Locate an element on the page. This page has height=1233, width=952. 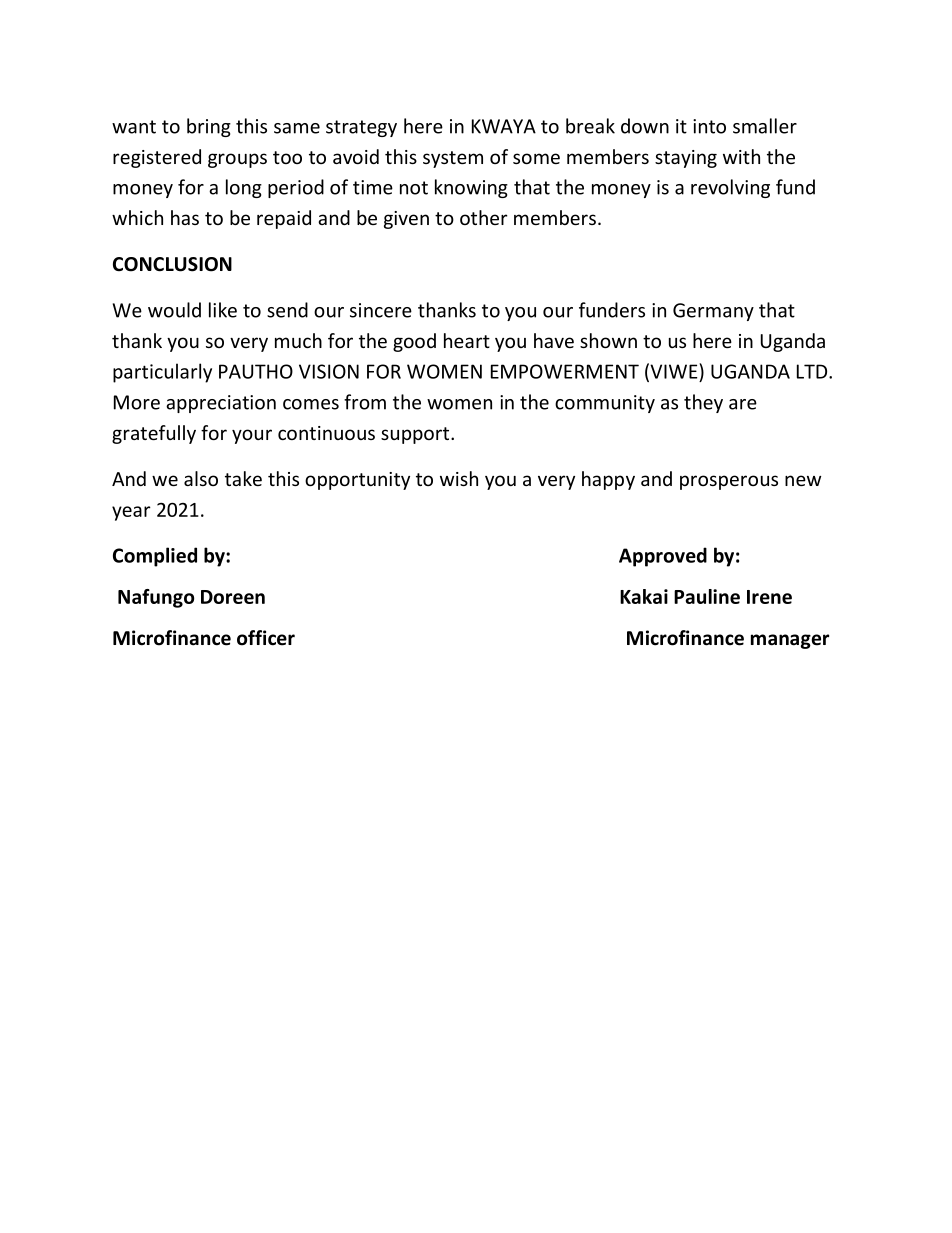
bring is located at coordinates (209, 127).
